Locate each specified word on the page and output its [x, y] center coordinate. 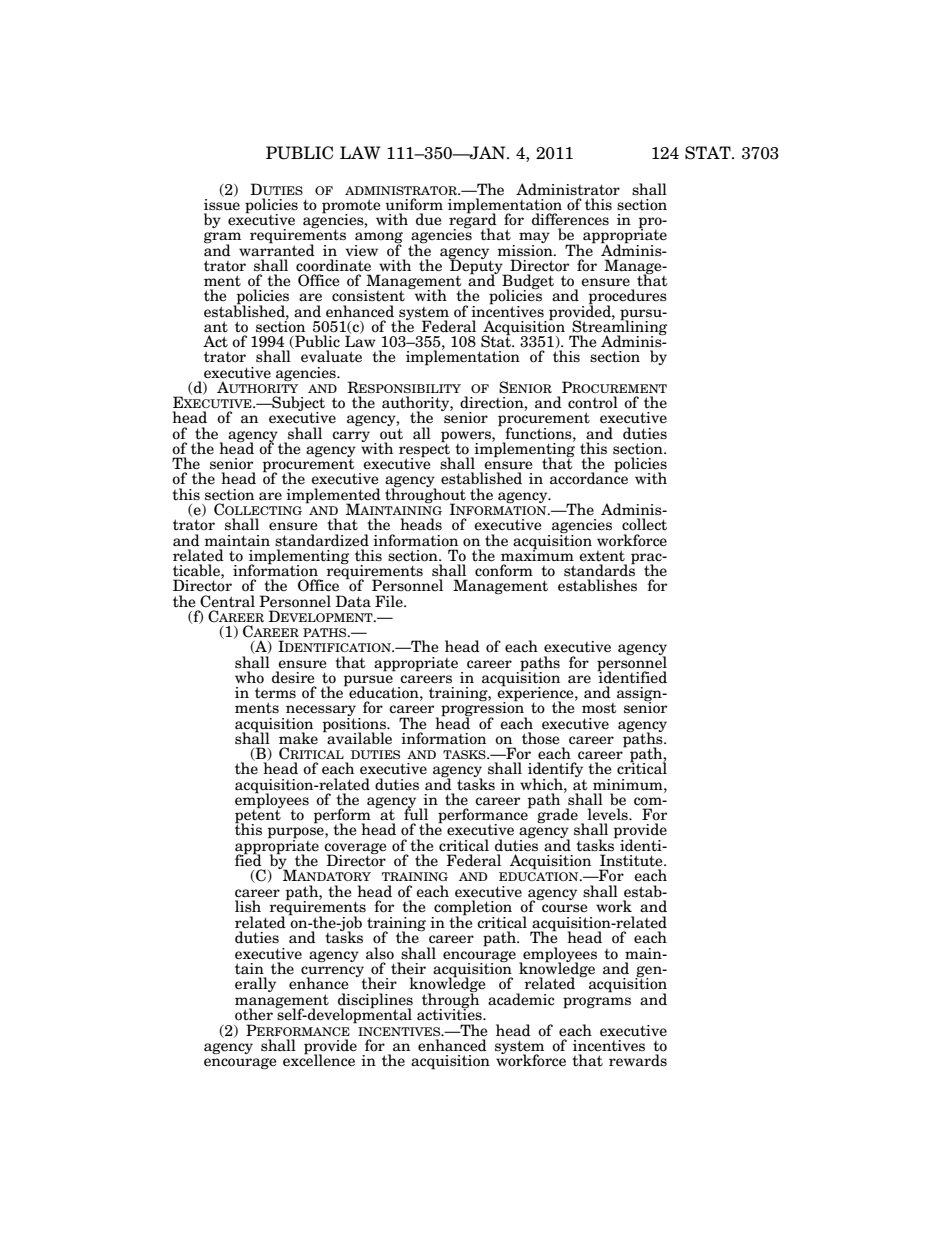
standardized [322, 540]
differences [570, 219]
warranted [277, 249]
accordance [589, 478]
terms [275, 693]
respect [424, 450]
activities [450, 1014]
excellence [319, 1059]
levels [609, 814]
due [429, 219]
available [359, 738]
